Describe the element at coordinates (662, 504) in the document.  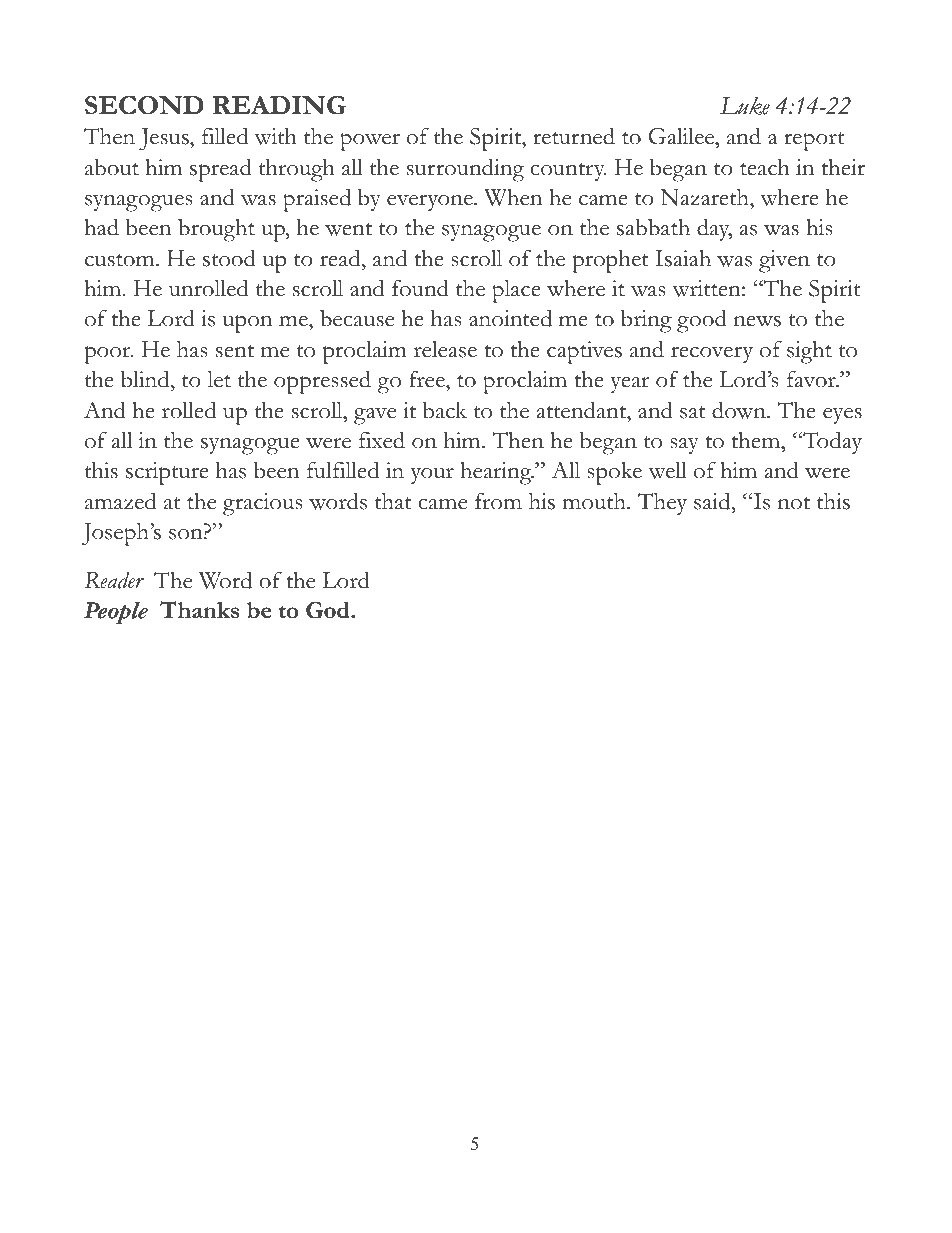
I see `They` at that location.
